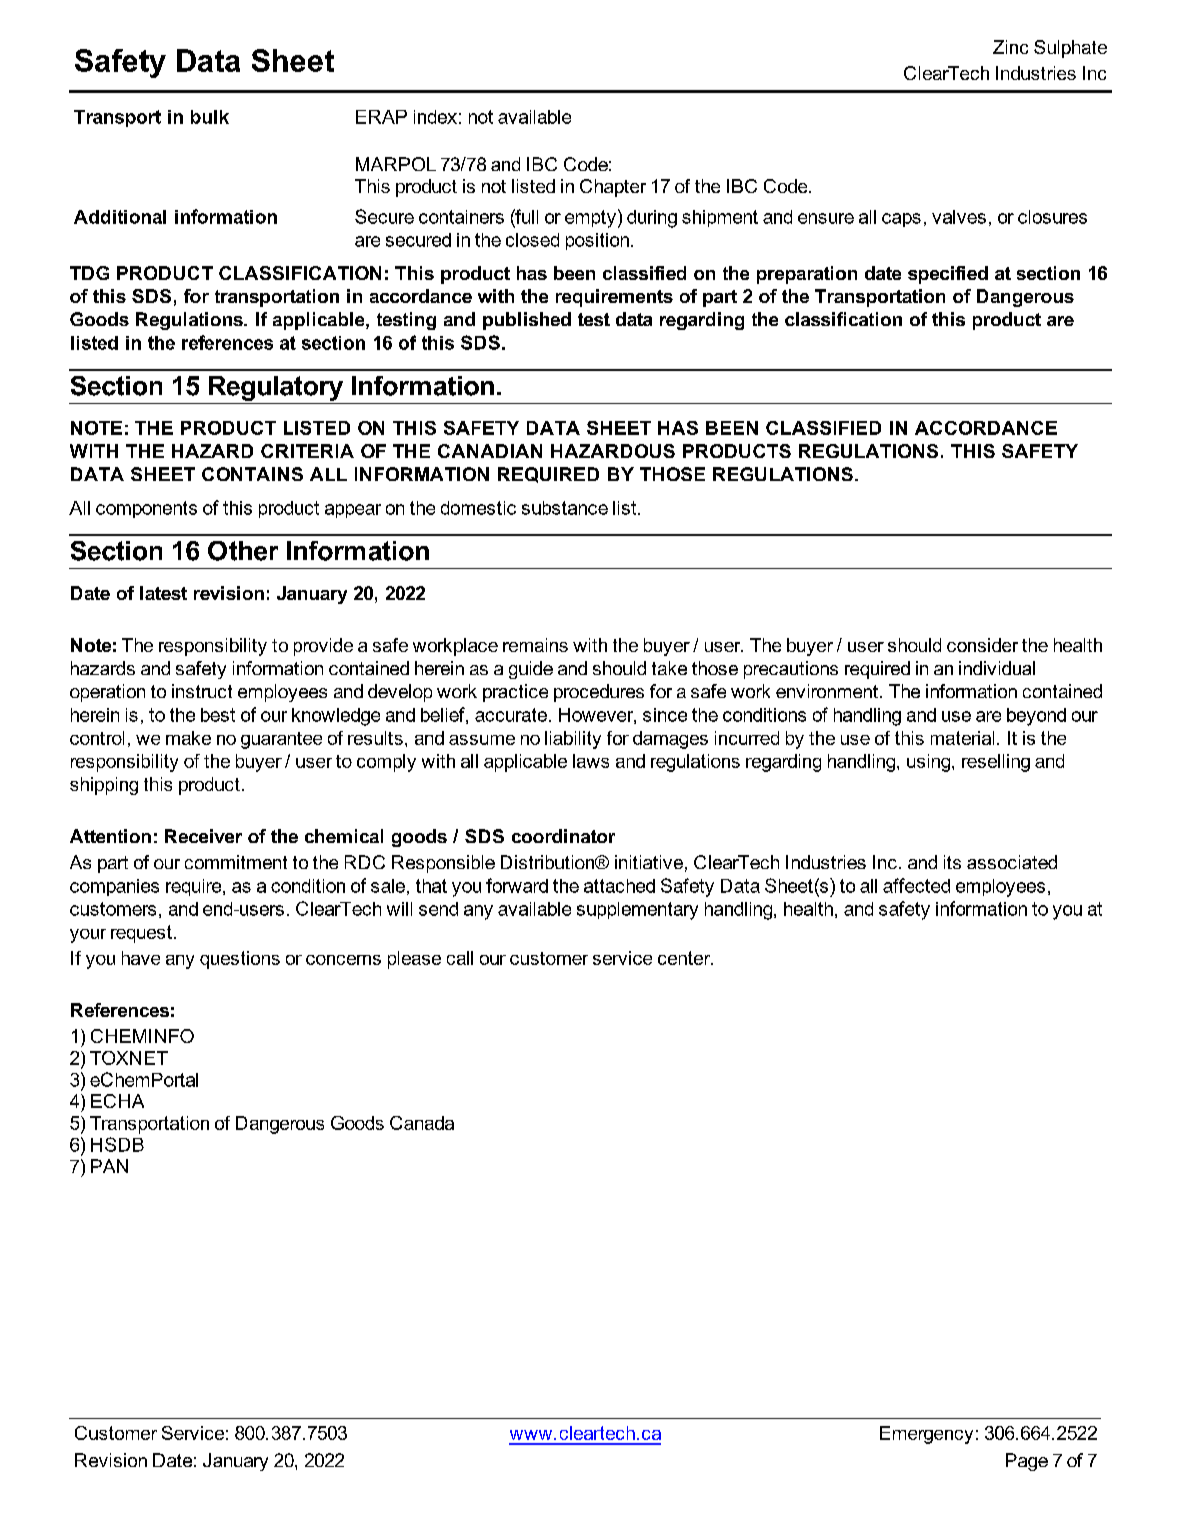 Image resolution: width=1181 pixels, height=1529 pixels. I want to click on Zinc, so click(1010, 47).
